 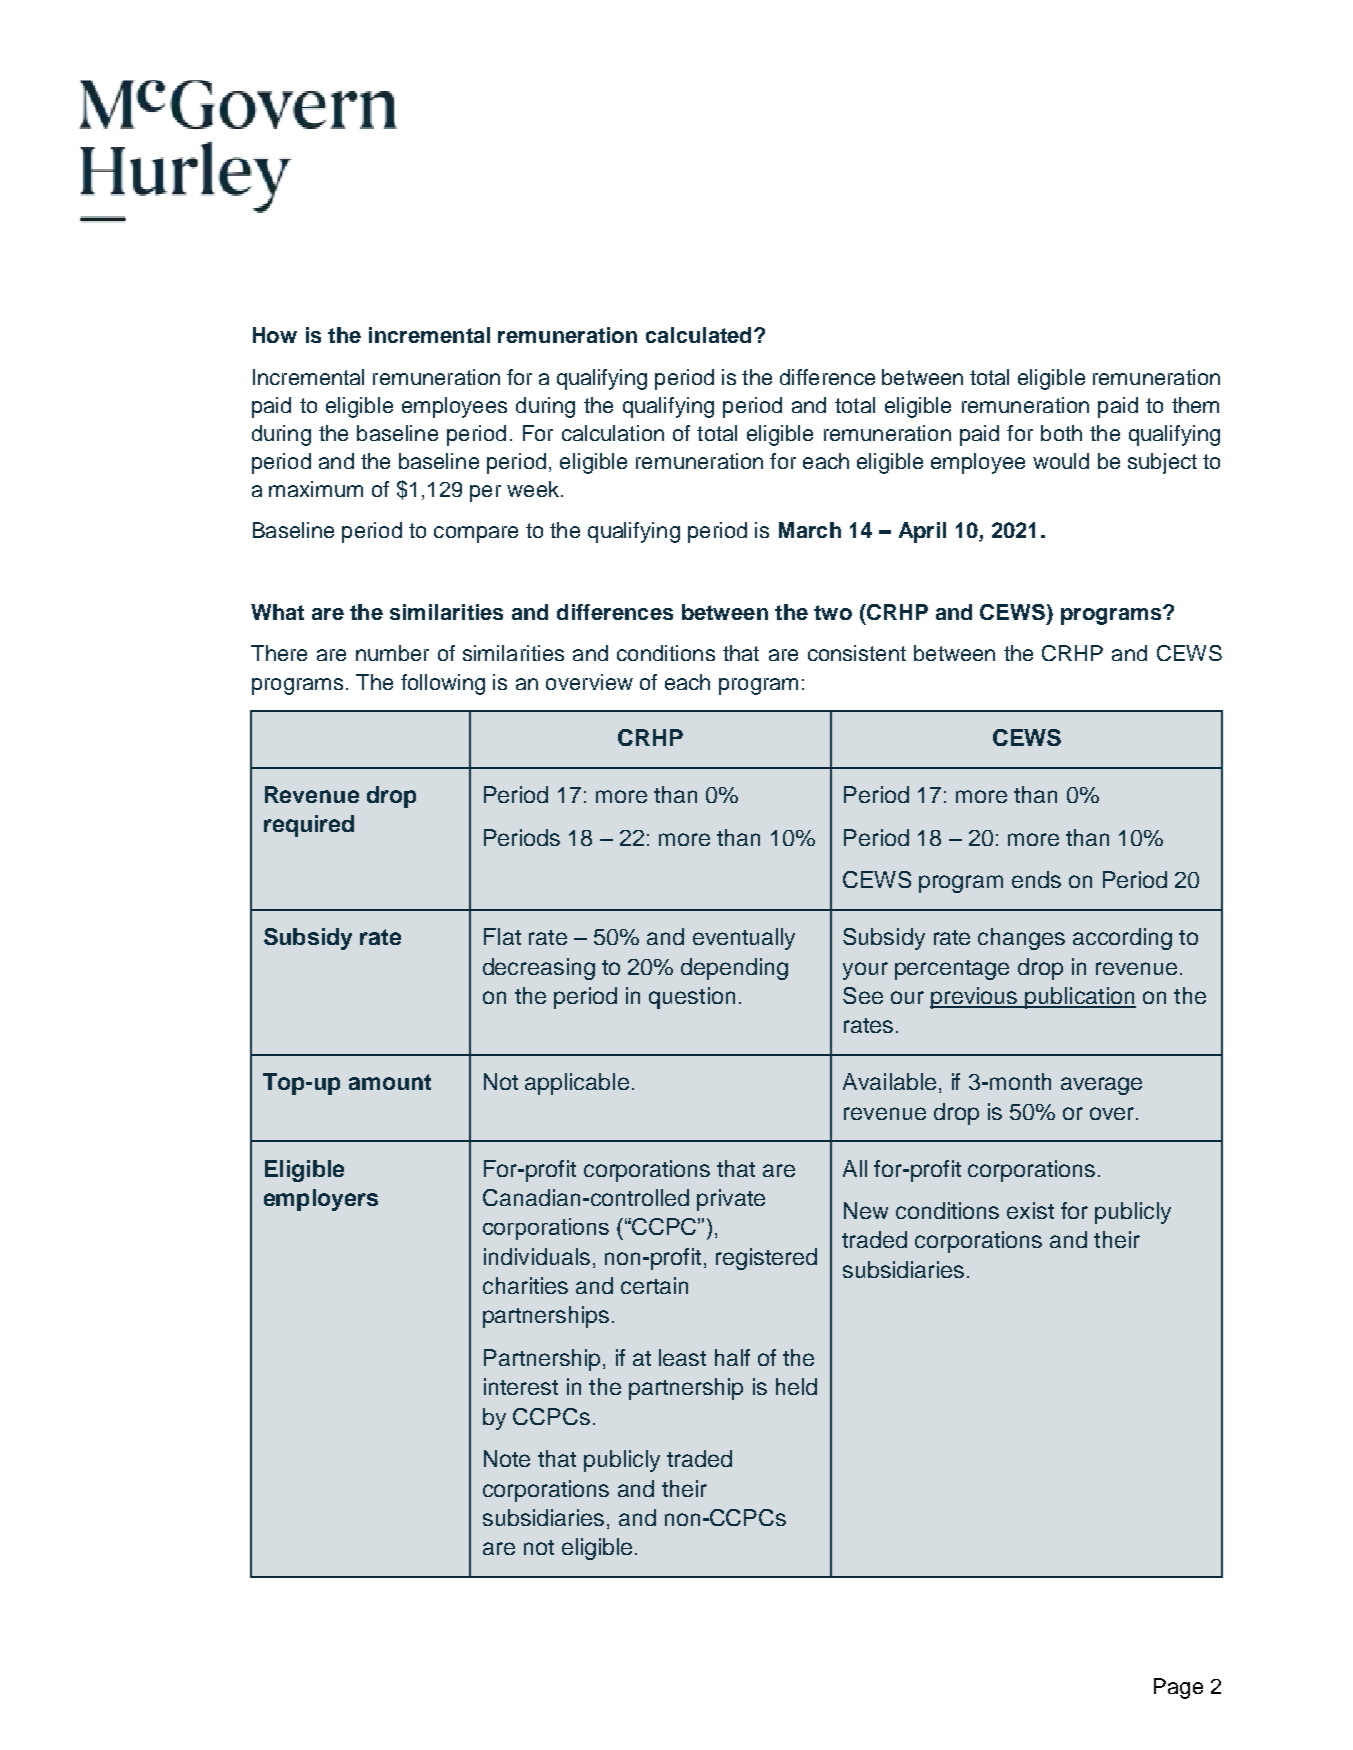 What do you see at coordinates (390, 1082) in the screenshot?
I see `amount` at bounding box center [390, 1082].
